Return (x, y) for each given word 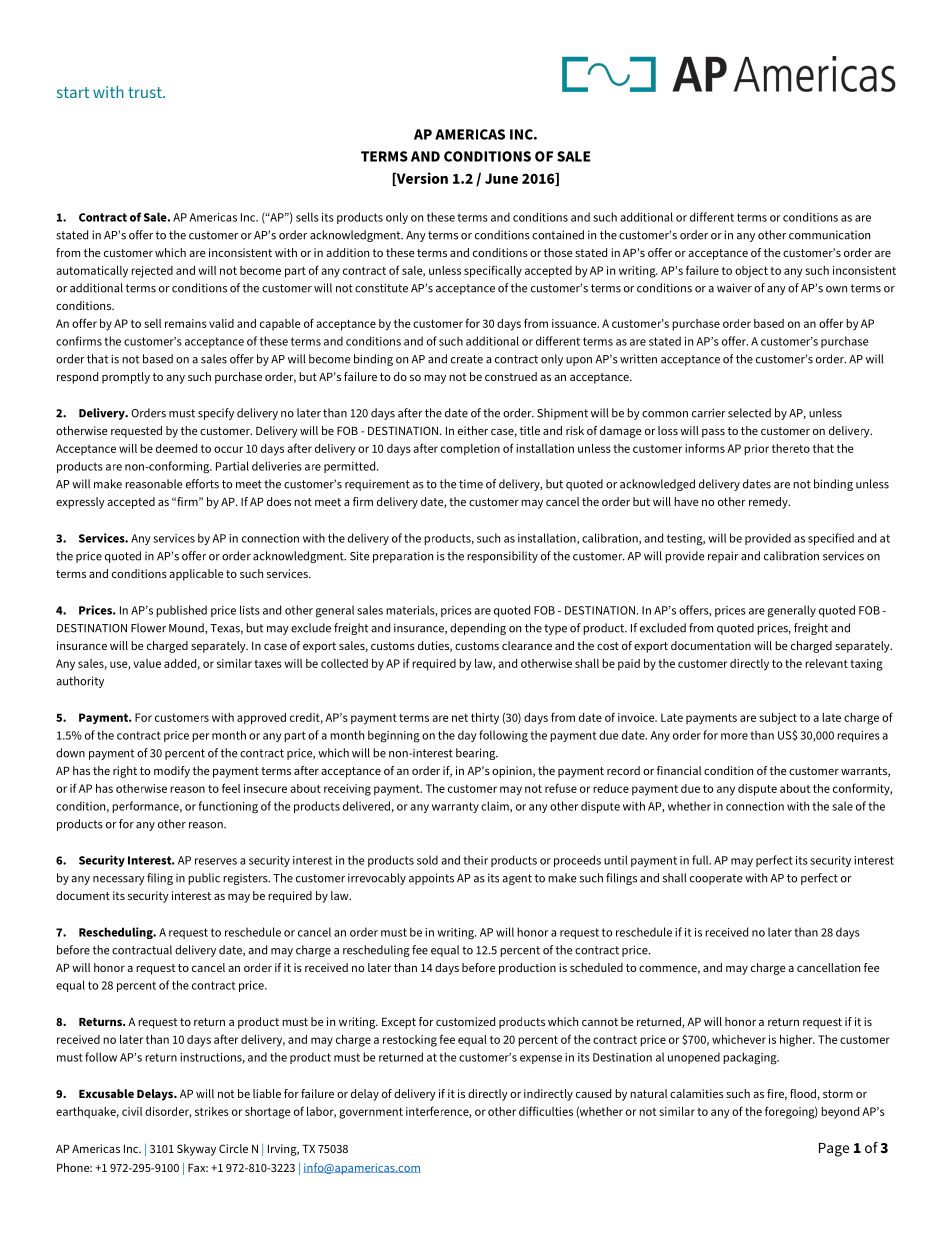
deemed (176, 448)
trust (146, 92)
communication (829, 235)
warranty (455, 807)
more (734, 736)
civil (132, 1111)
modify (172, 772)
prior (756, 450)
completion (470, 450)
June (501, 178)
